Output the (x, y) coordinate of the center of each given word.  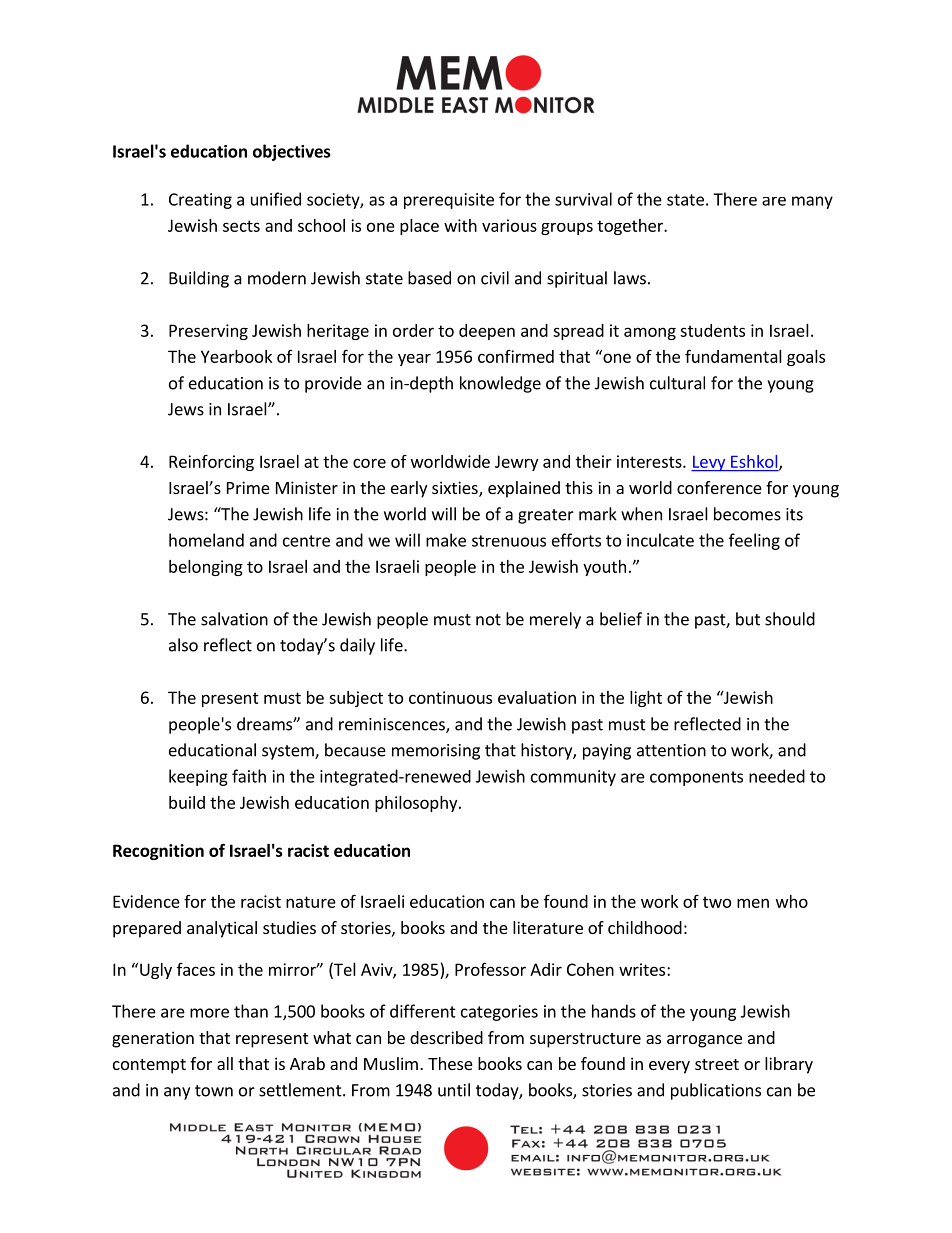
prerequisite (449, 201)
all (225, 1063)
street (717, 1064)
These (450, 1063)
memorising (436, 752)
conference (719, 487)
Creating (200, 201)
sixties (456, 489)
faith (249, 776)
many (812, 202)
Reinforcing (211, 463)
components (696, 778)
